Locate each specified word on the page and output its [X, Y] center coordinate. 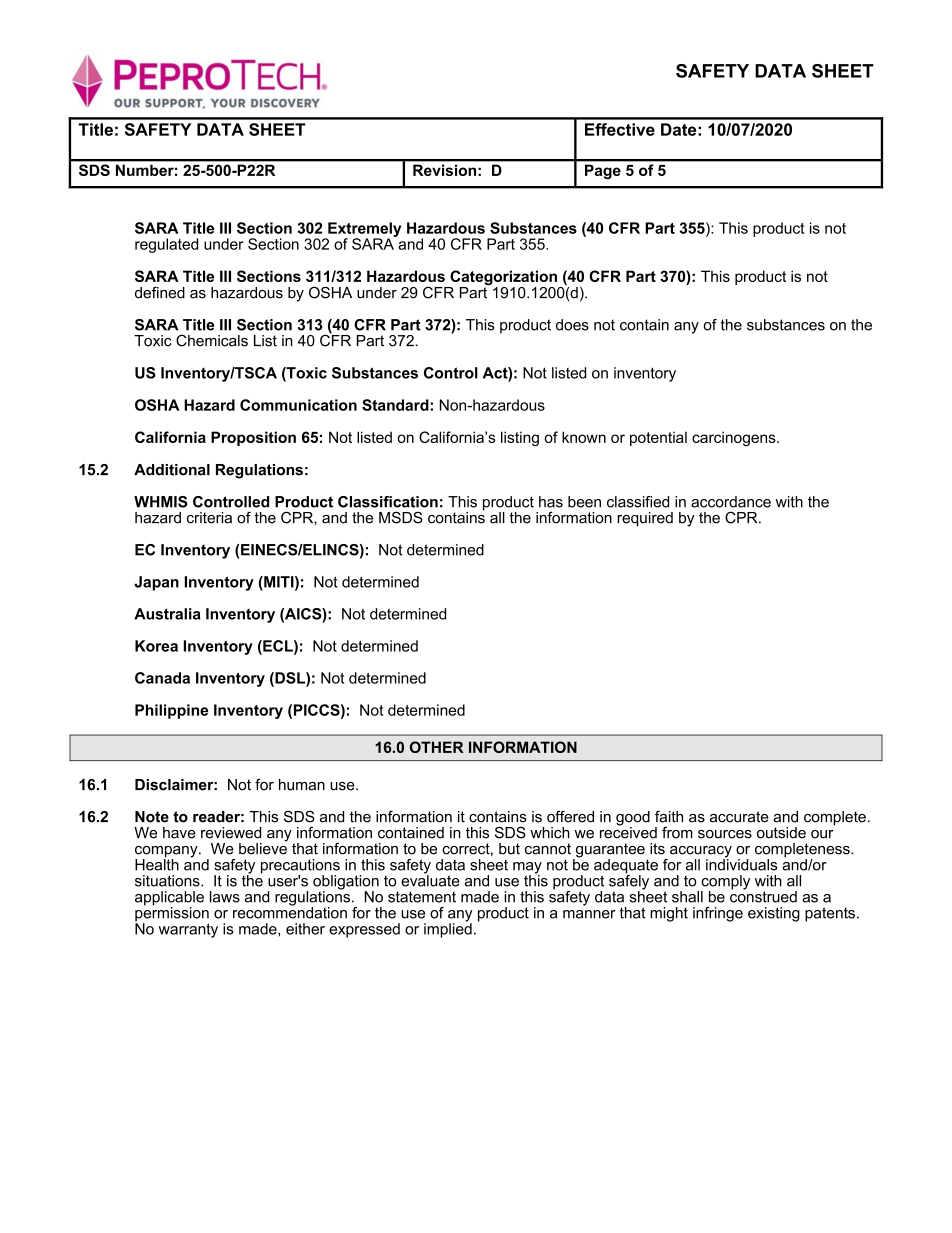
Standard [396, 405]
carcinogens [735, 438]
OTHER [437, 747]
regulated [166, 245]
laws [225, 897]
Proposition [253, 438]
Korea [156, 646]
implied [448, 929]
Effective [620, 129]
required [645, 519]
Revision [444, 170]
